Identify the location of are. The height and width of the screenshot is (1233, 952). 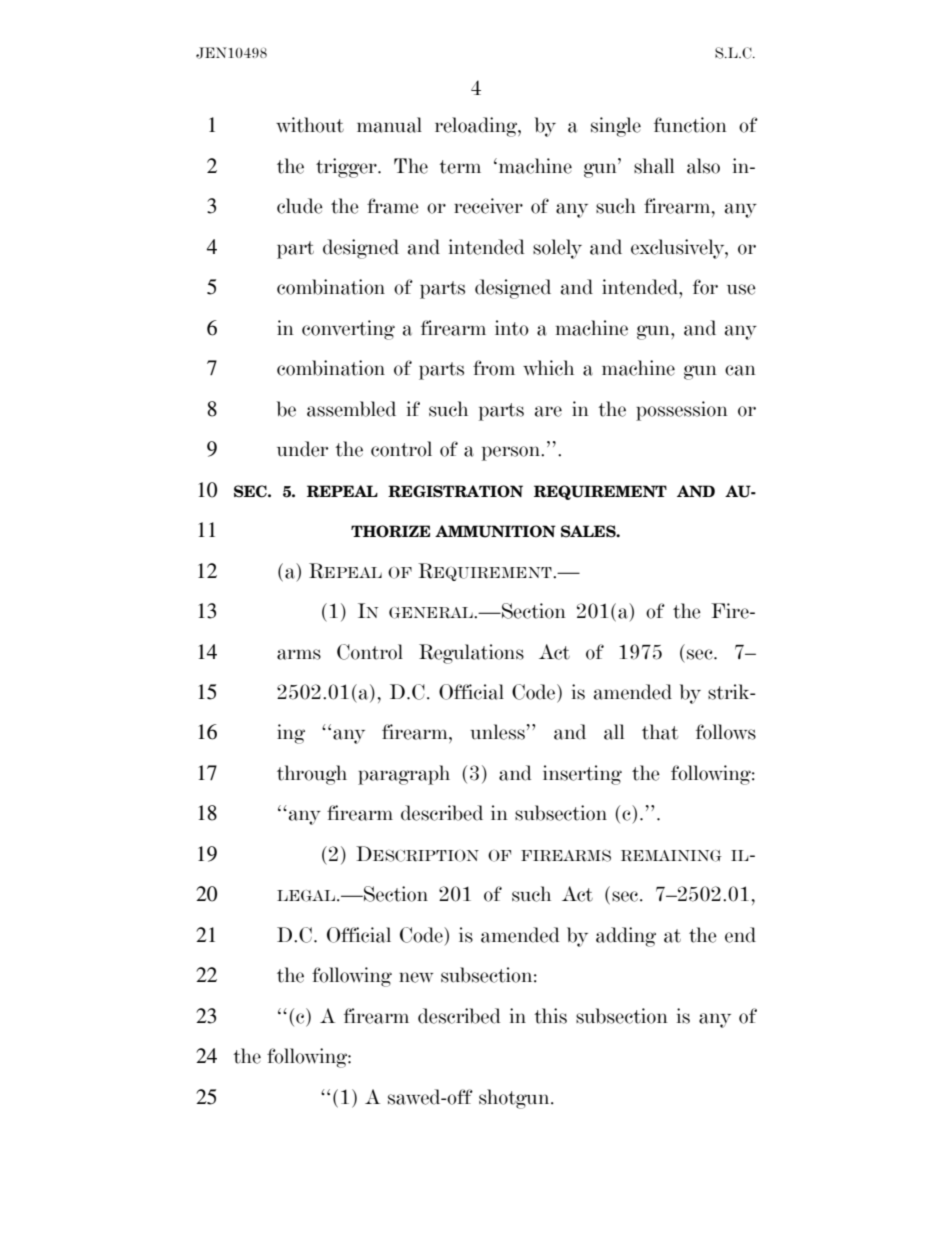
(548, 411).
